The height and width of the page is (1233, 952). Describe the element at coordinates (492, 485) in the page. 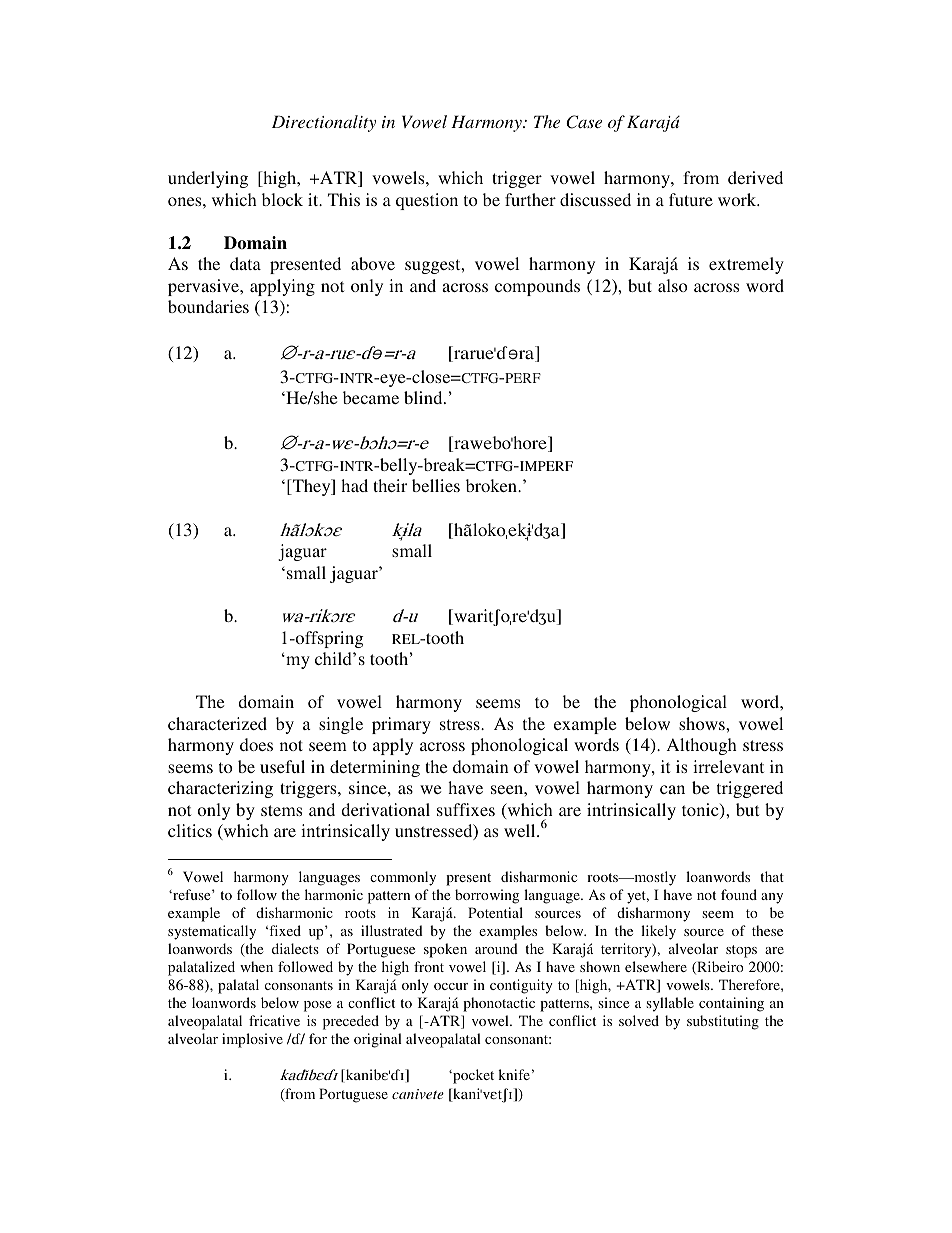

I see `broken` at that location.
